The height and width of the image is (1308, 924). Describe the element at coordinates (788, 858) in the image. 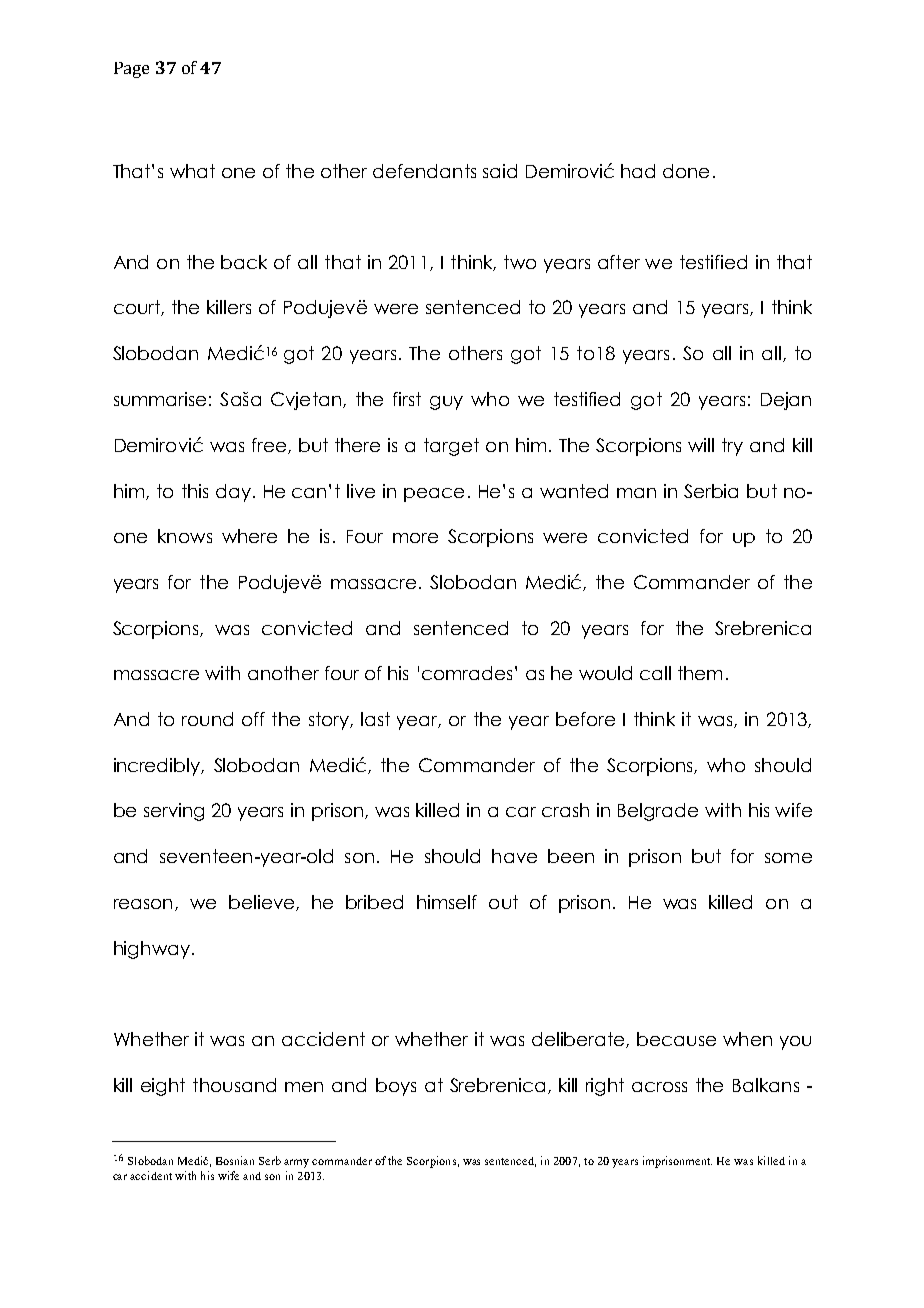

I see `some` at that location.
